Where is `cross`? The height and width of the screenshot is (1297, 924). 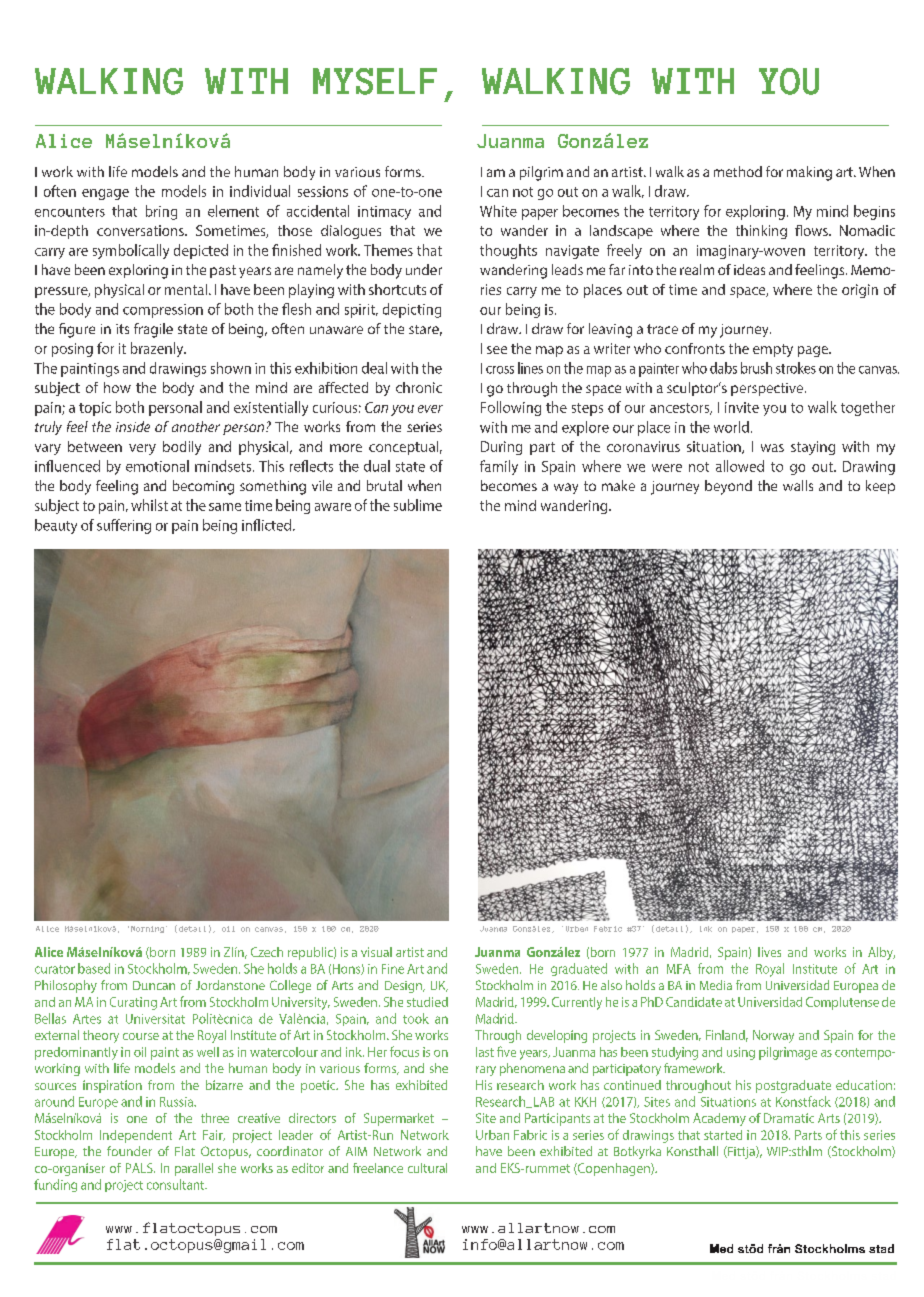 cross is located at coordinates (500, 370).
